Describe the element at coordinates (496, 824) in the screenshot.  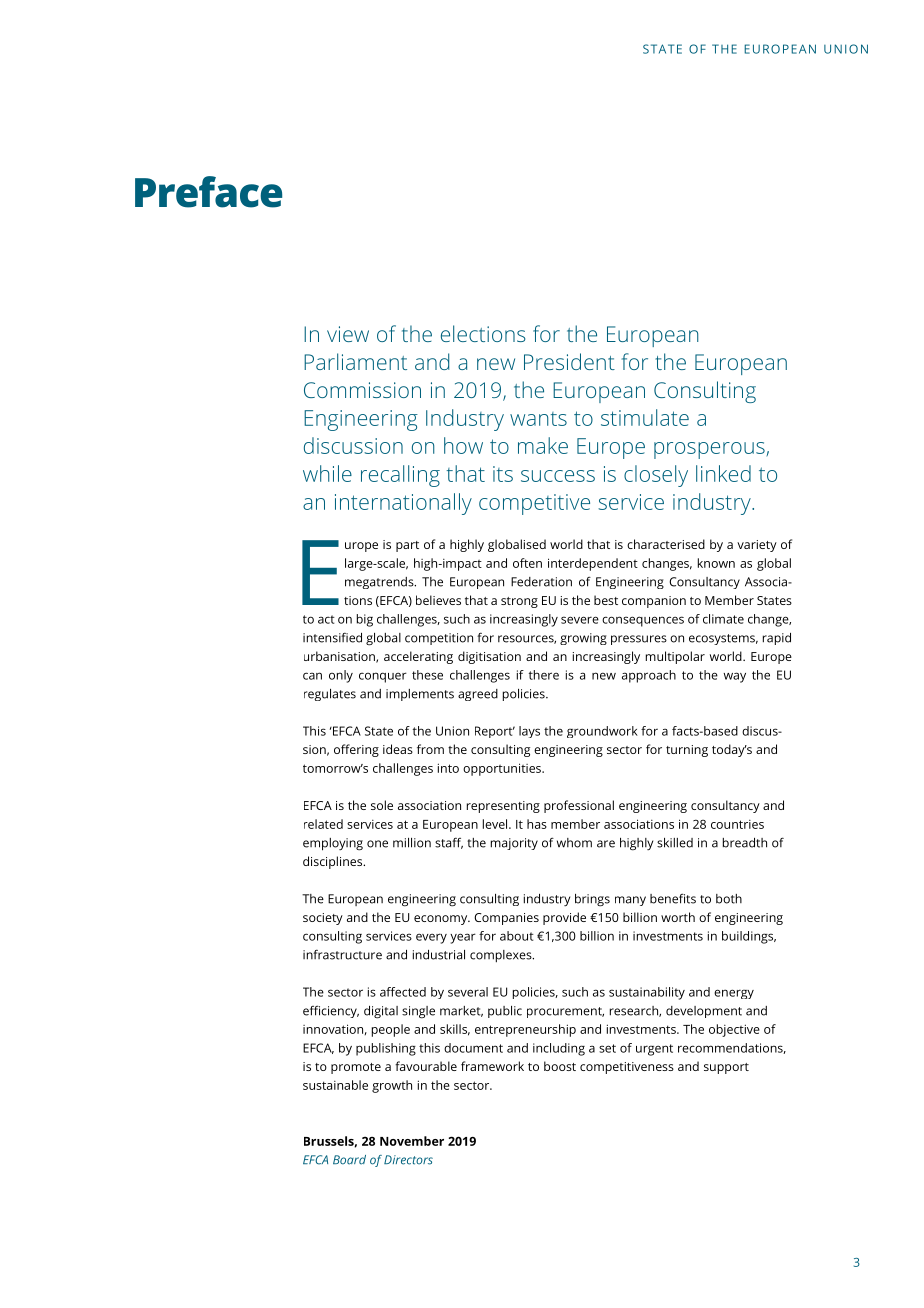
I see `level` at that location.
